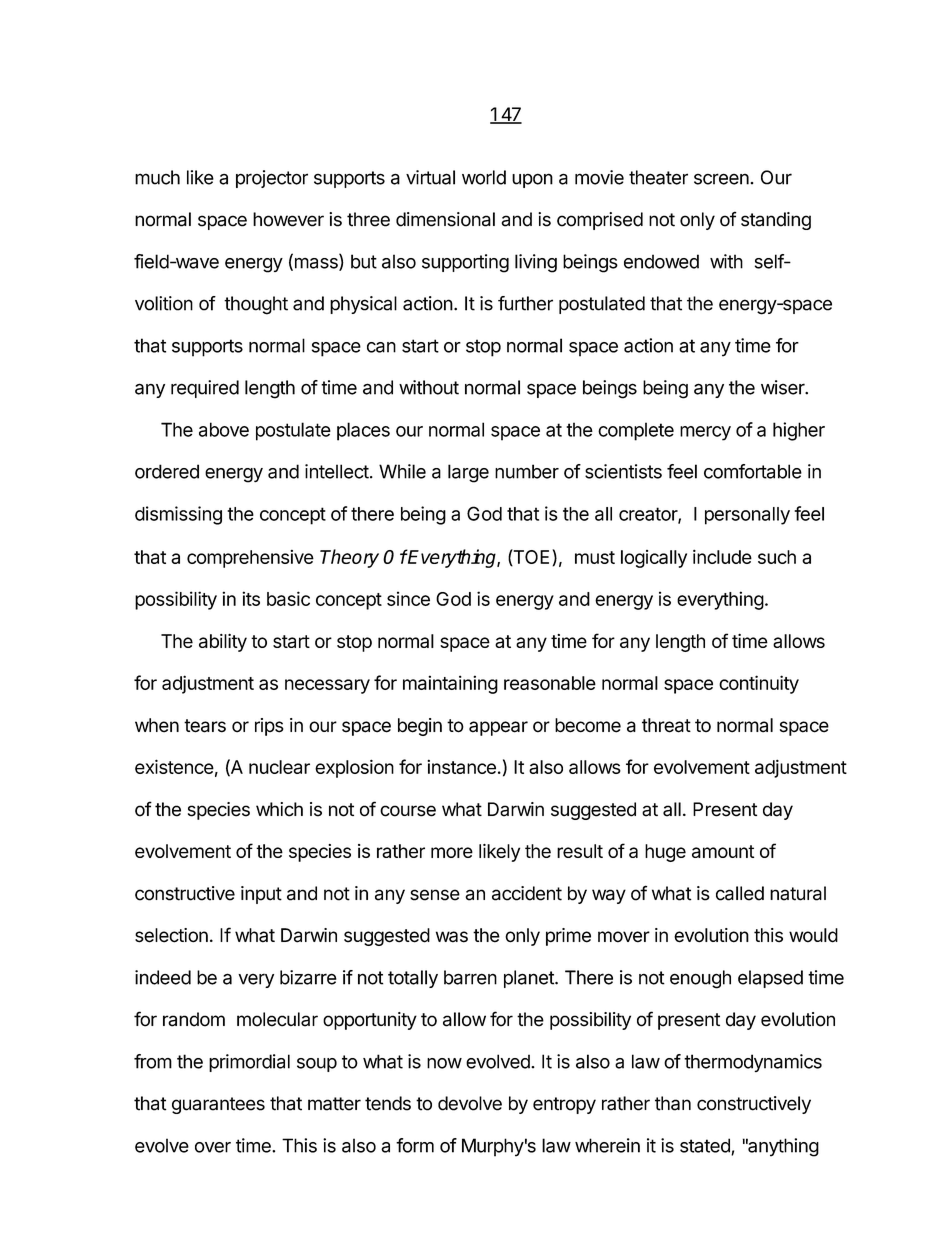  I want to click on world, so click(484, 177).
